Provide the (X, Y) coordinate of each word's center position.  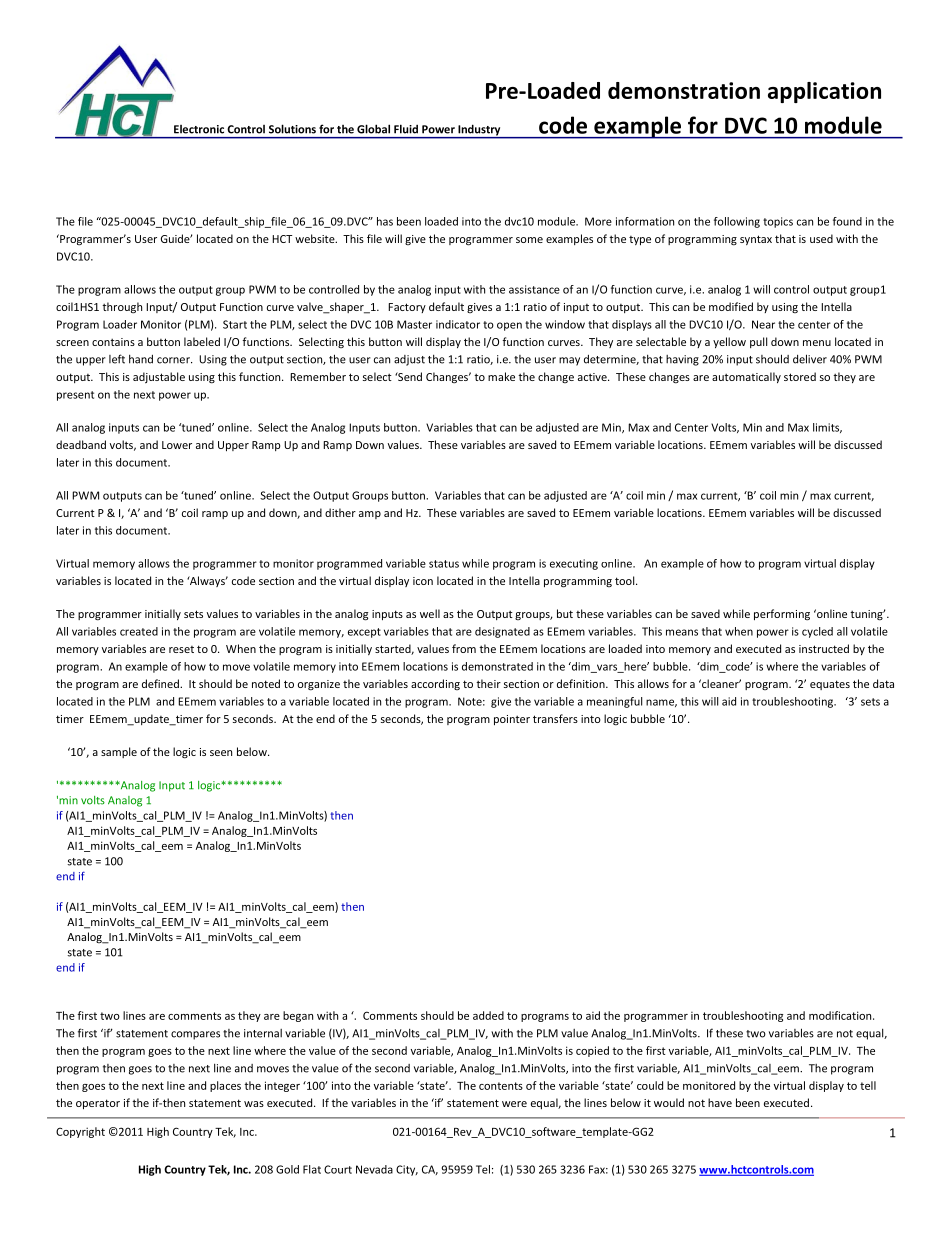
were (514, 1104)
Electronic (199, 129)
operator (98, 1104)
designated (502, 632)
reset (181, 649)
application (824, 92)
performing (782, 615)
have (720, 1102)
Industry (479, 131)
